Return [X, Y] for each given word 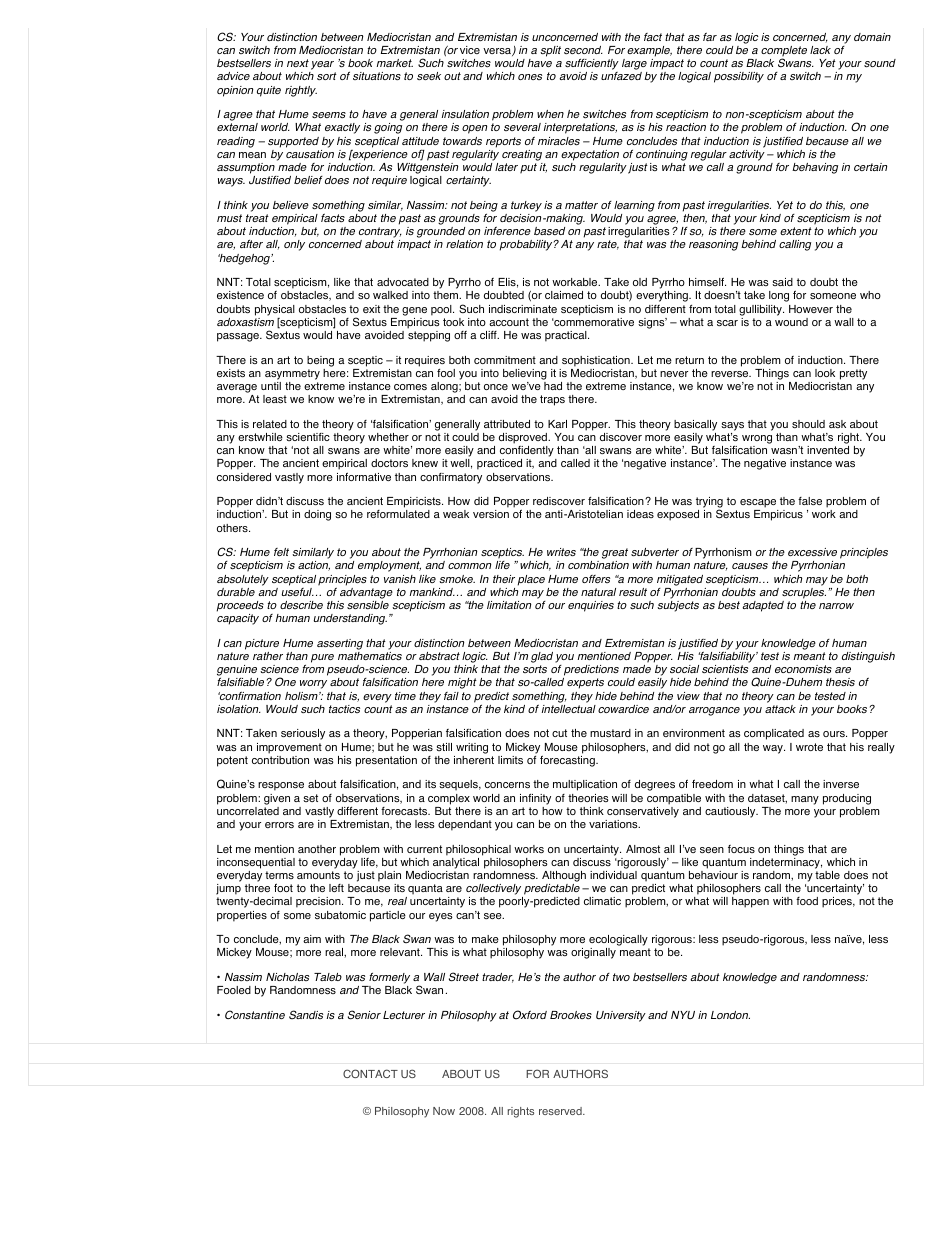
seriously [303, 734]
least [275, 399]
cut [559, 733]
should [808, 424]
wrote [809, 747]
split [550, 51]
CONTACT [370, 1073]
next [298, 63]
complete [784, 52]
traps [552, 400]
